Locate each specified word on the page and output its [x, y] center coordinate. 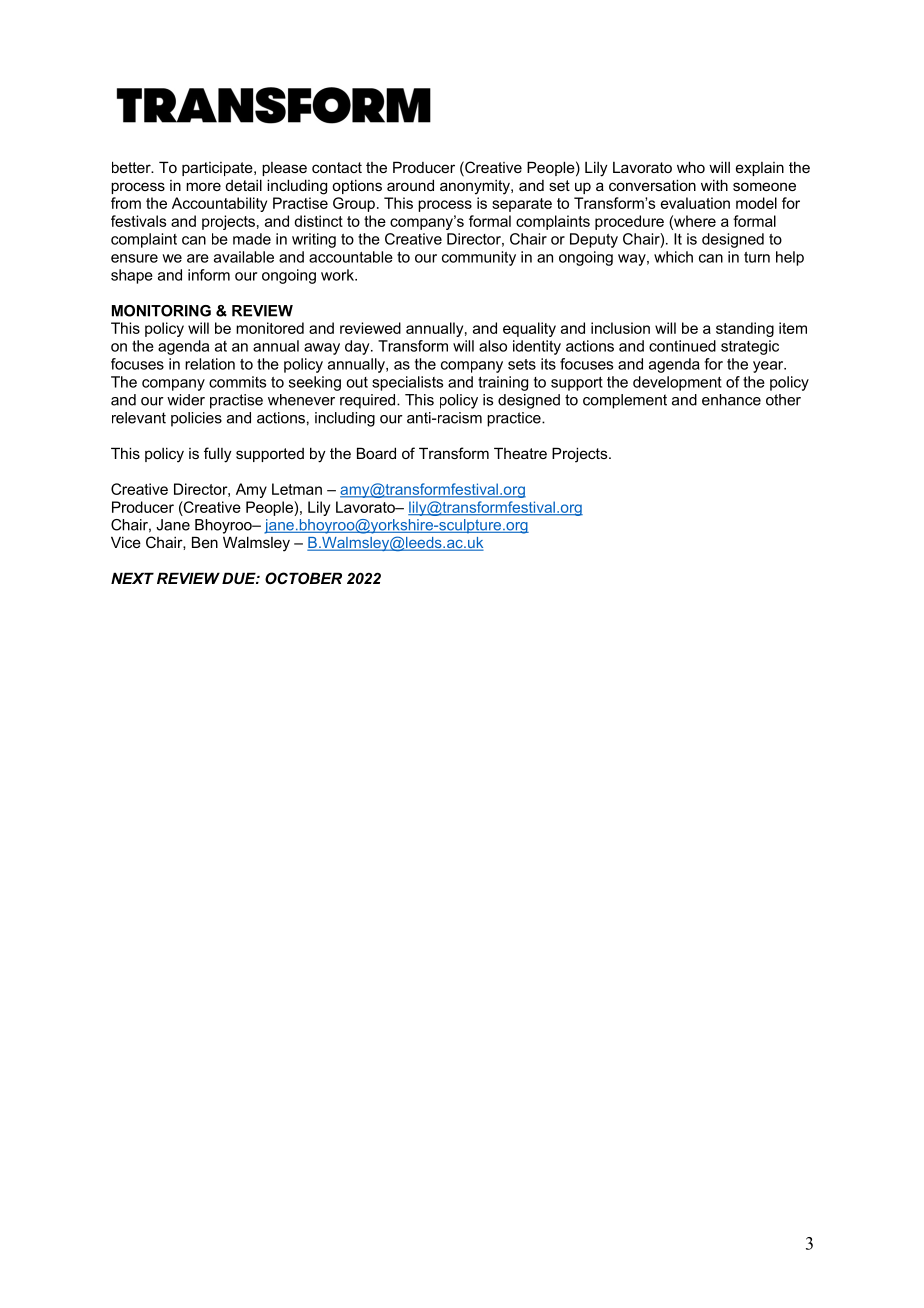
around [410, 185]
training [503, 383]
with [714, 185]
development [677, 383]
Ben [205, 542]
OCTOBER [303, 578]
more [203, 186]
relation [210, 364]
